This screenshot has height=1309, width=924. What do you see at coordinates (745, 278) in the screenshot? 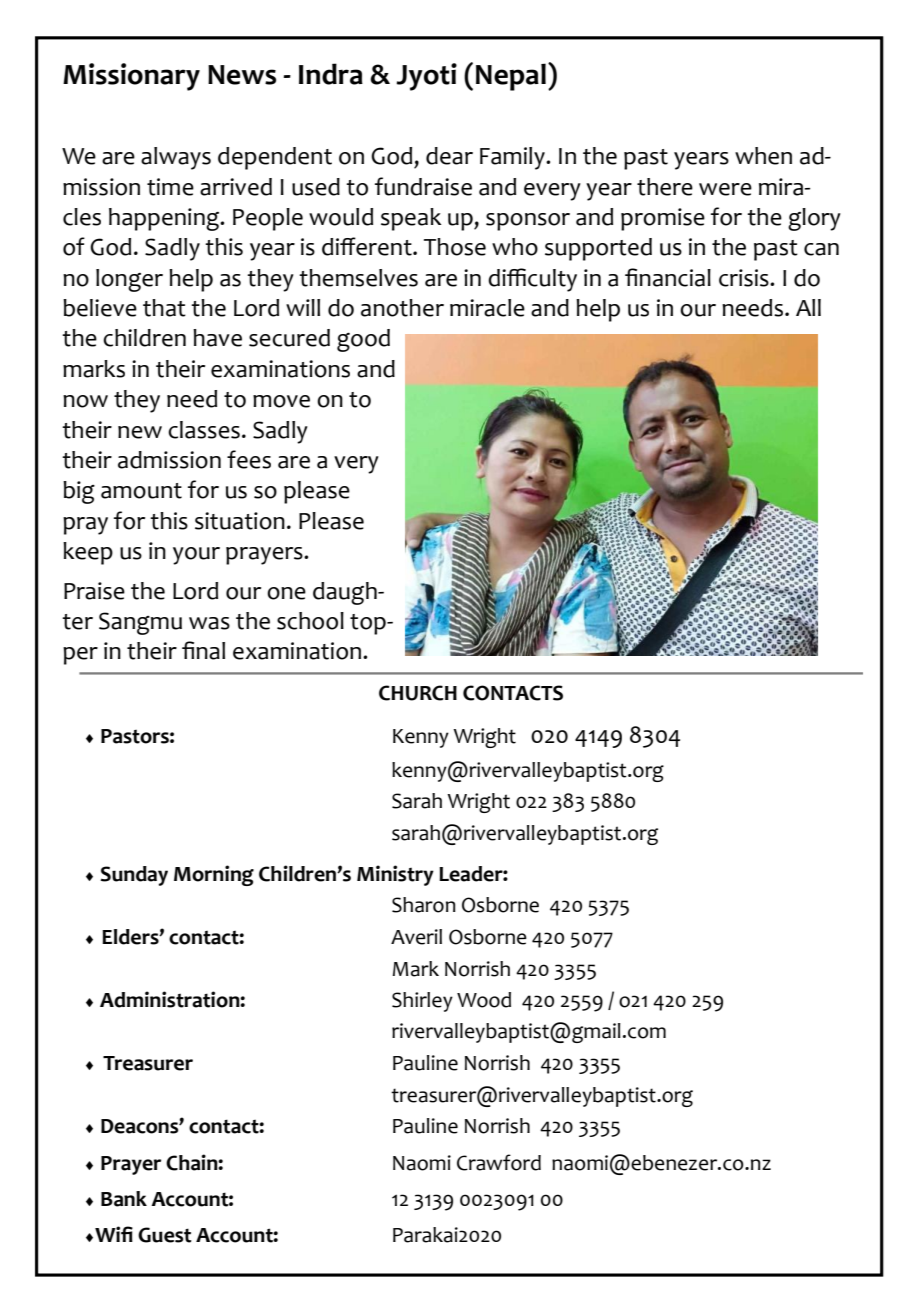
I see `crisis` at bounding box center [745, 278].
